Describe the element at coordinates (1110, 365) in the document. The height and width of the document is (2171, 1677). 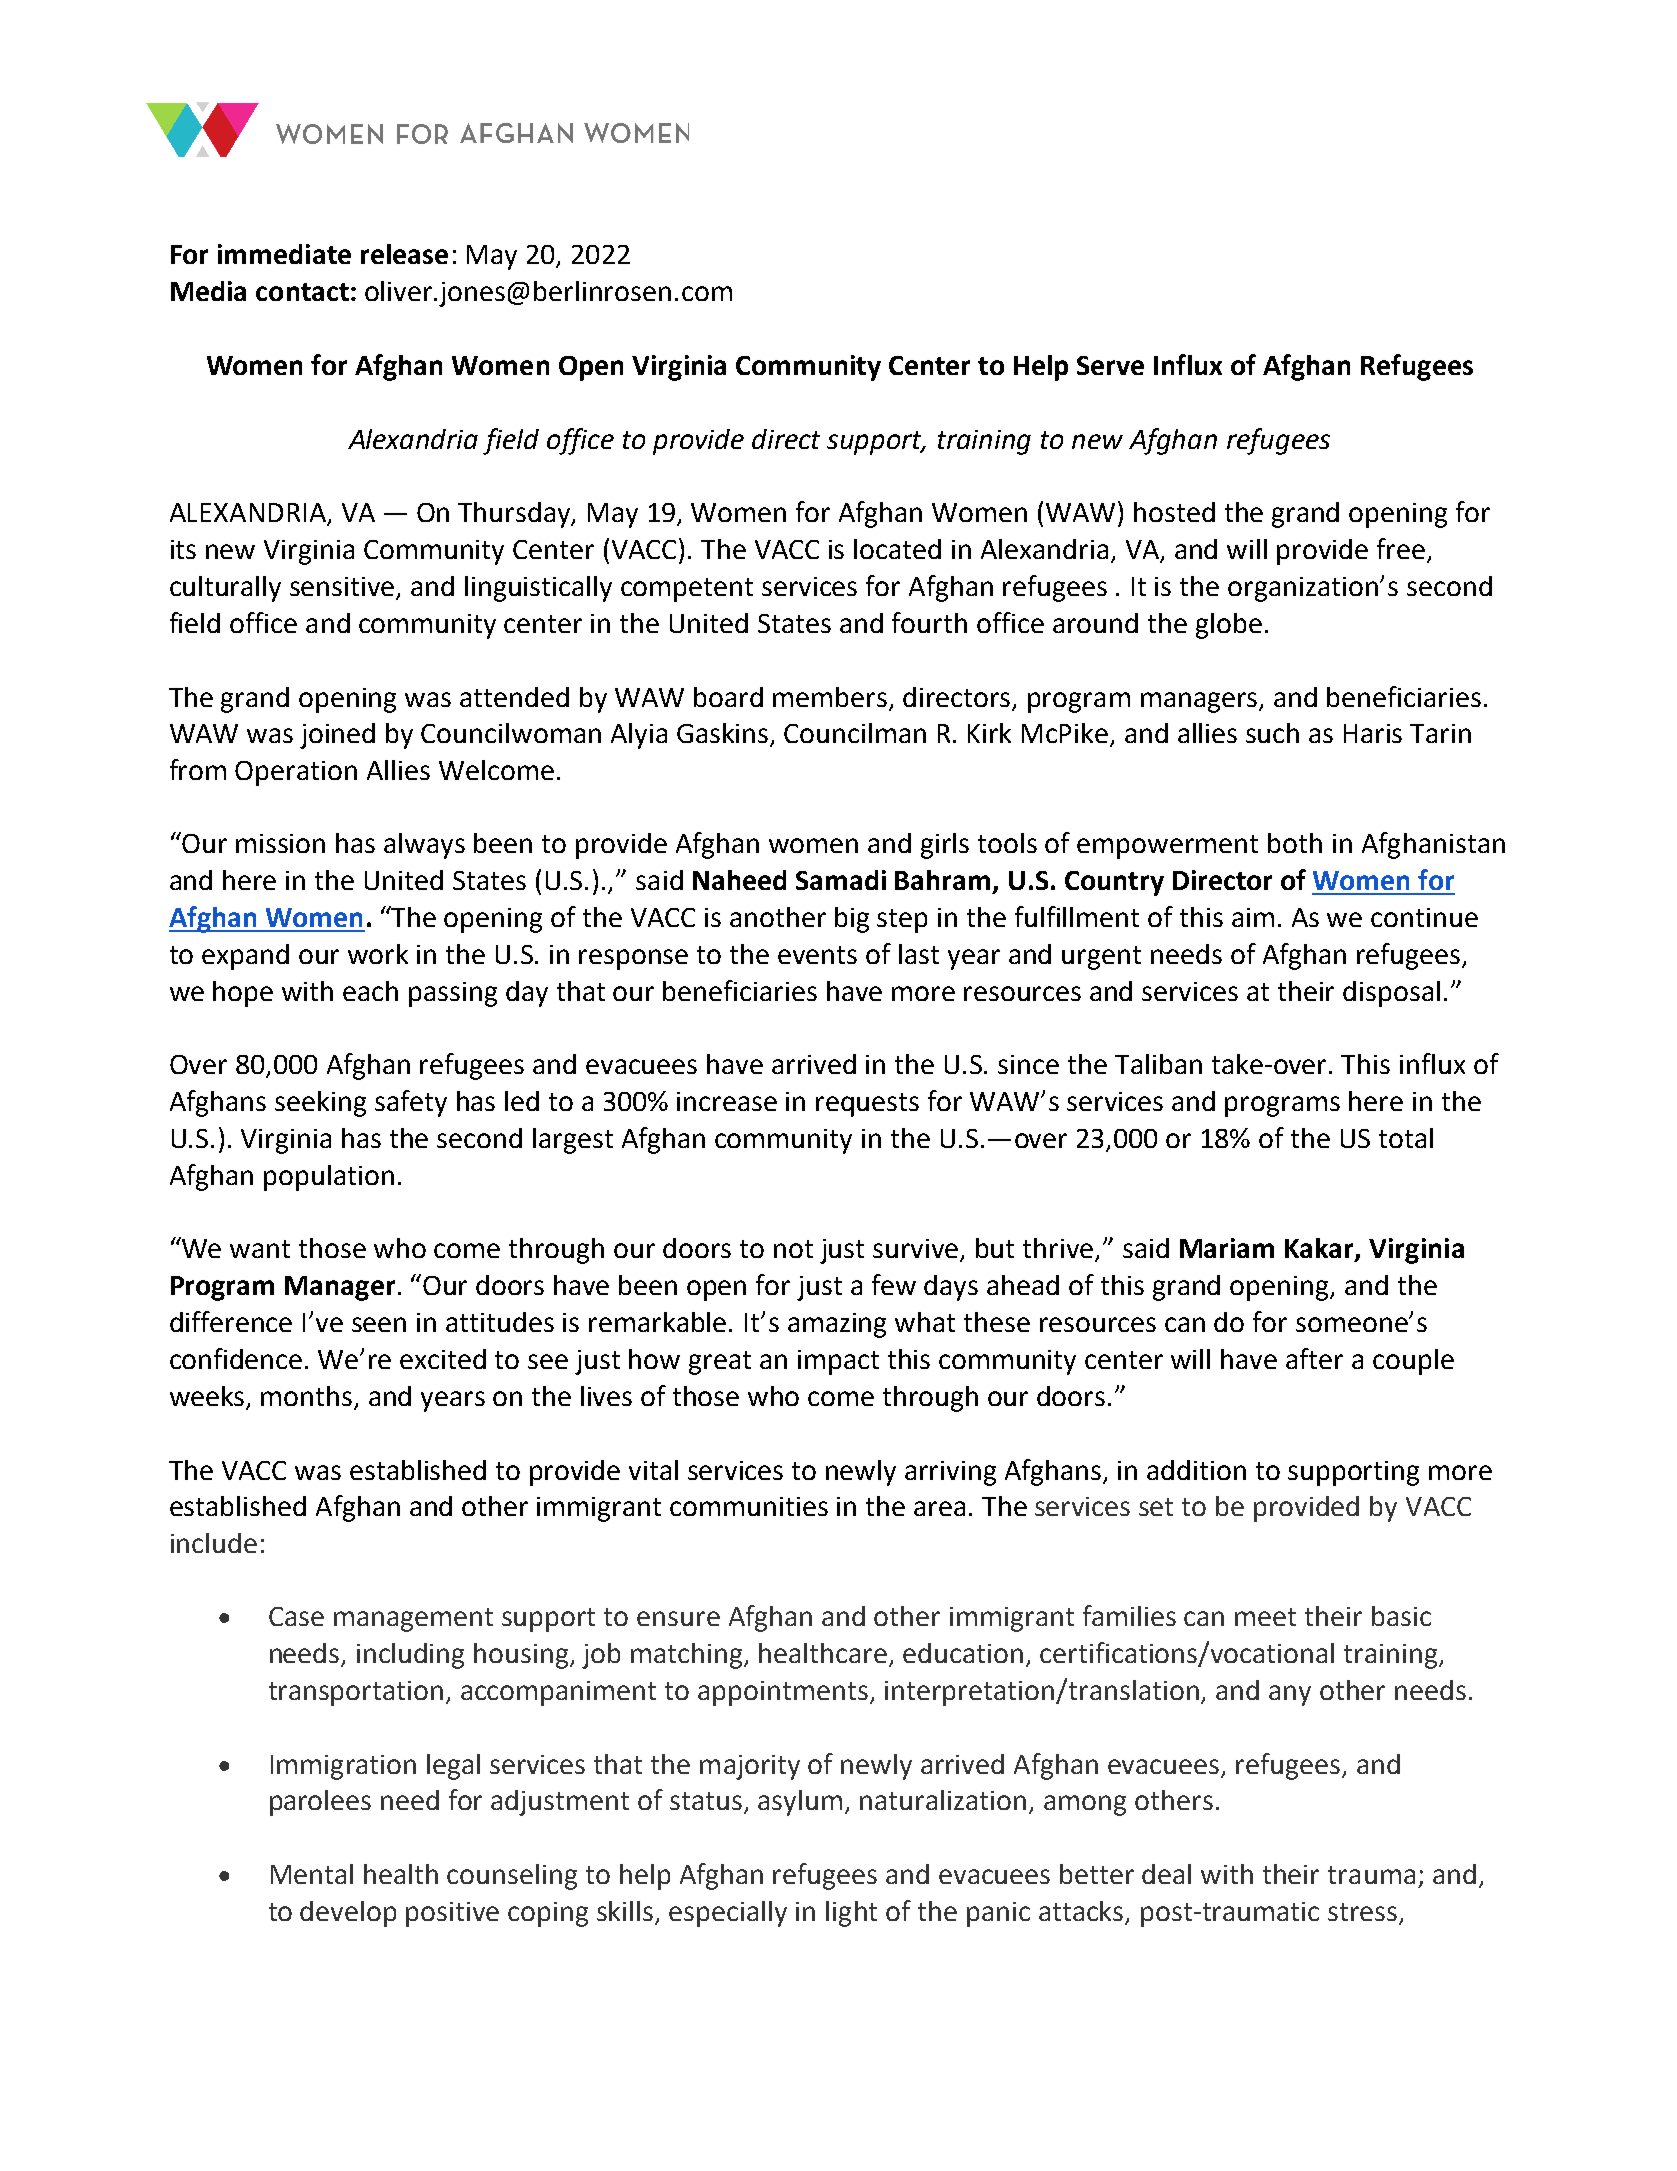
I see `Serve` at that location.
